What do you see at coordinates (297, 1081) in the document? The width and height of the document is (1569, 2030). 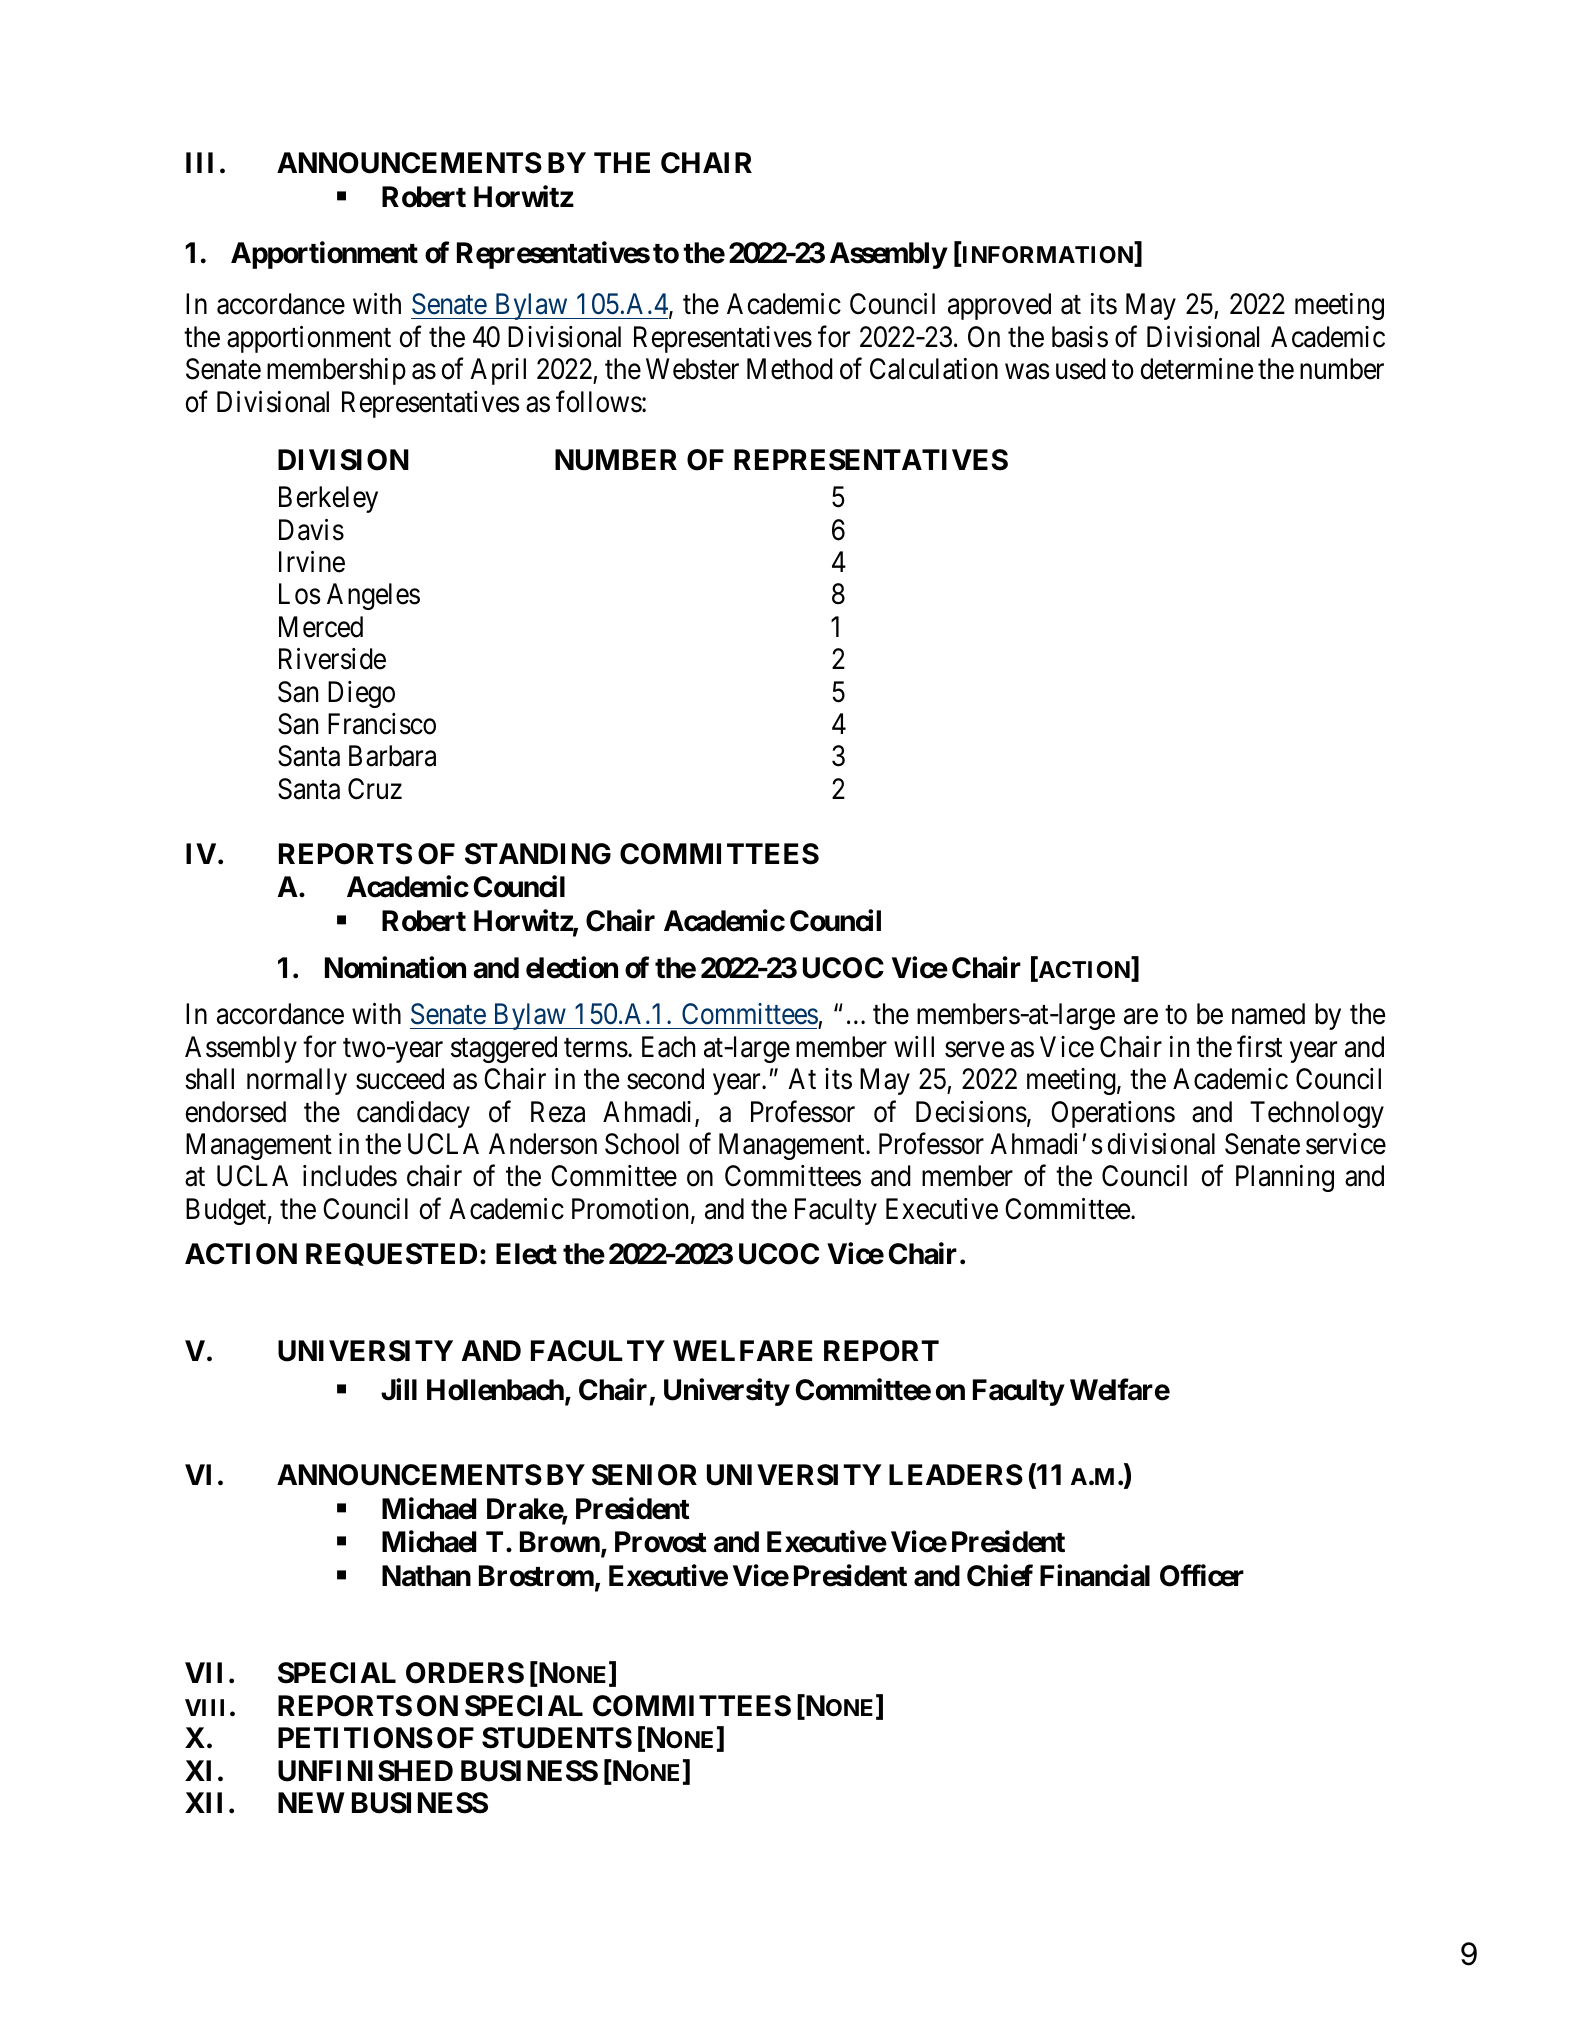 I see `normally` at bounding box center [297, 1081].
